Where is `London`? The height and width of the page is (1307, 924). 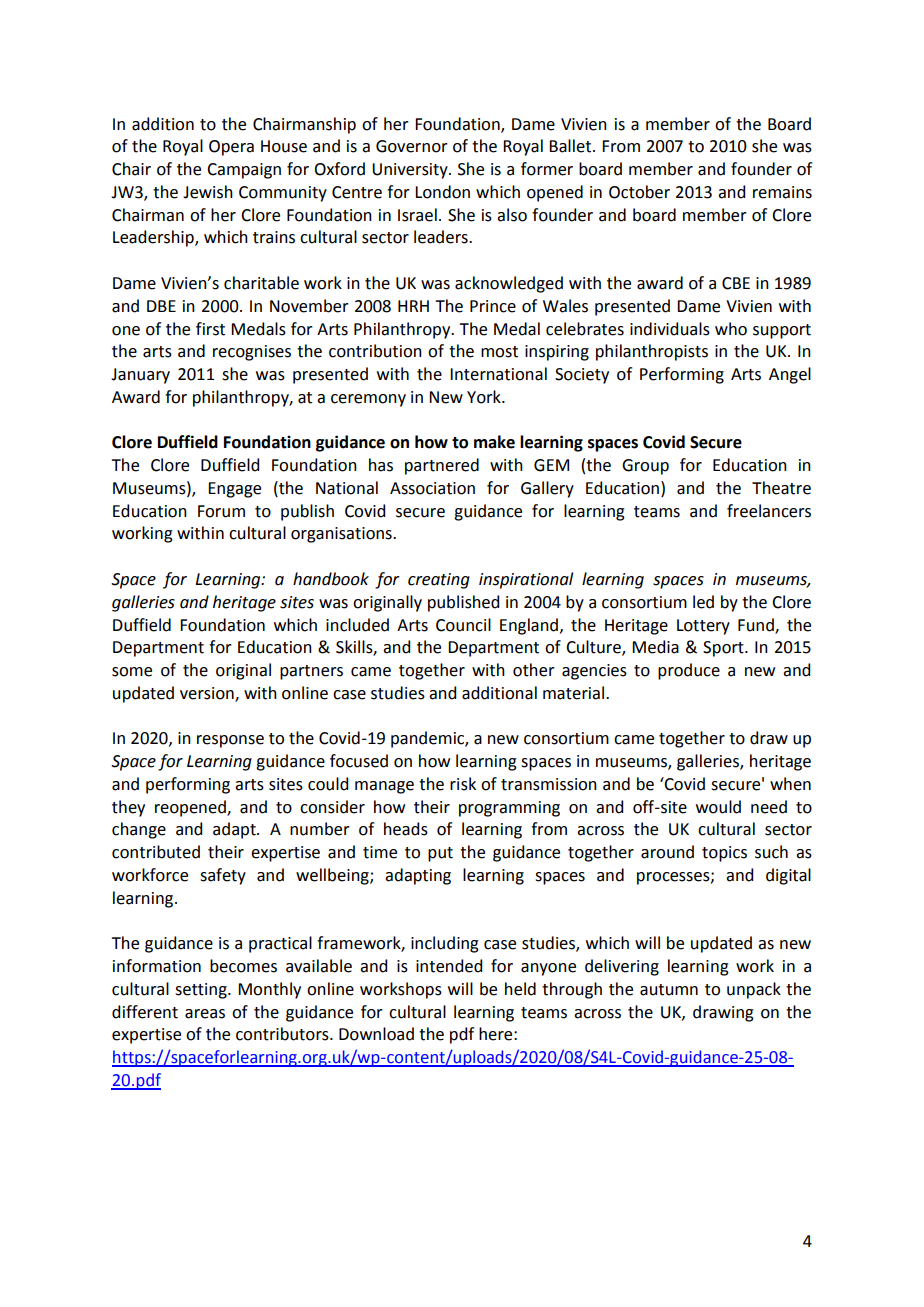
London is located at coordinates (442, 192).
